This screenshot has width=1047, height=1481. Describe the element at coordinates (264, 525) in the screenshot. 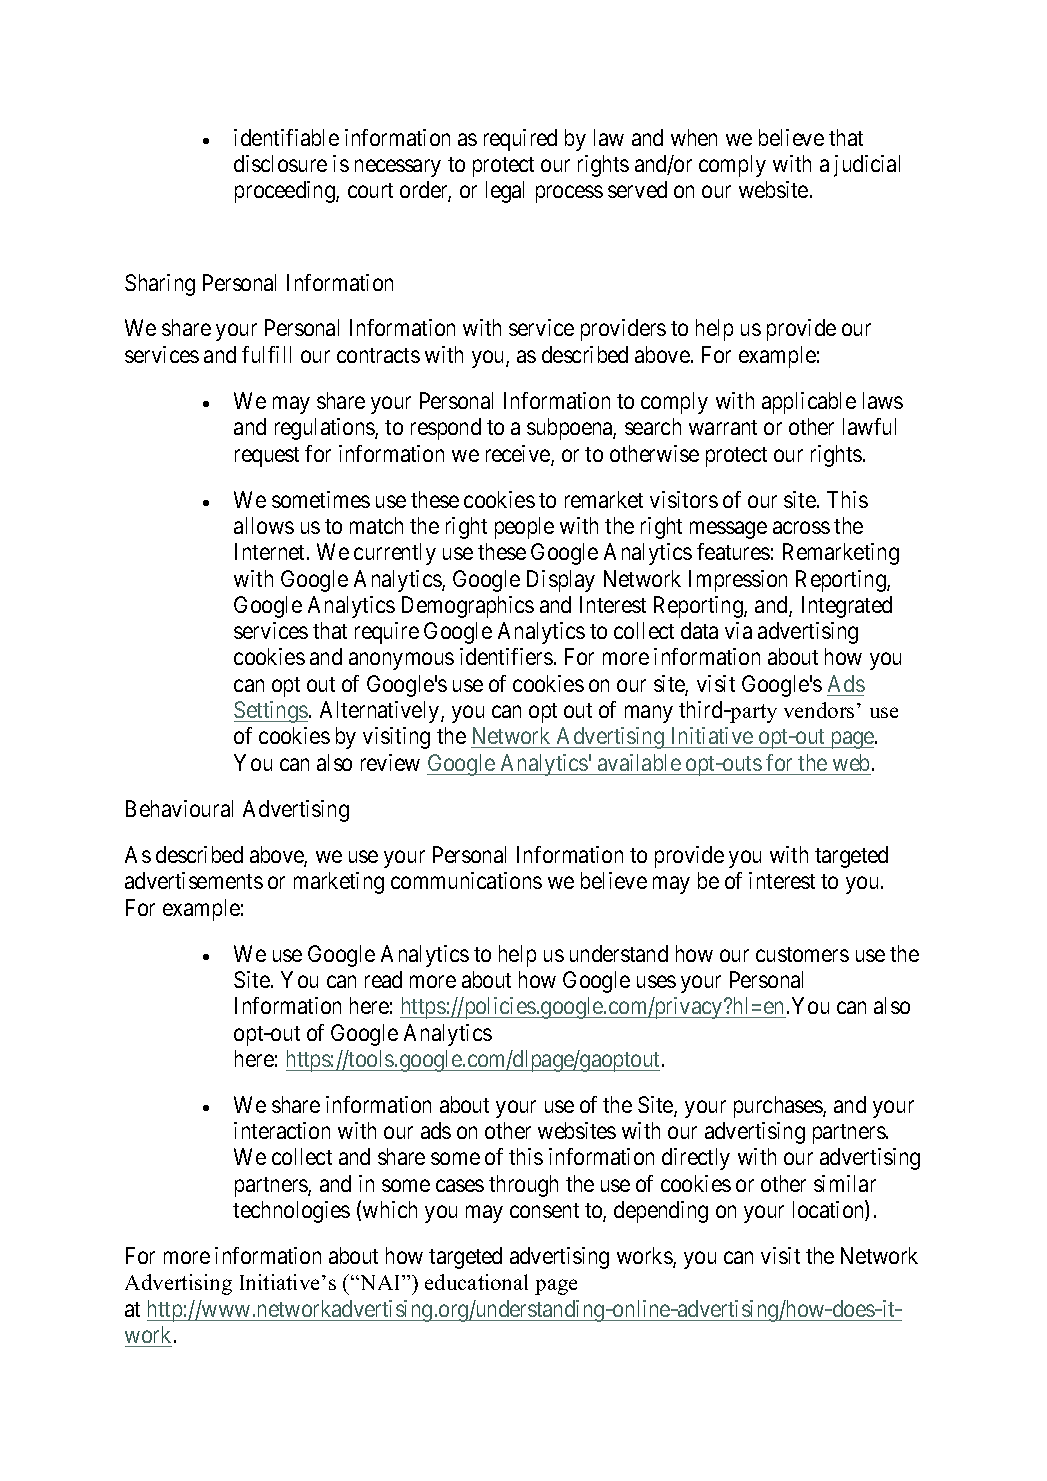

I see `allows` at that location.
